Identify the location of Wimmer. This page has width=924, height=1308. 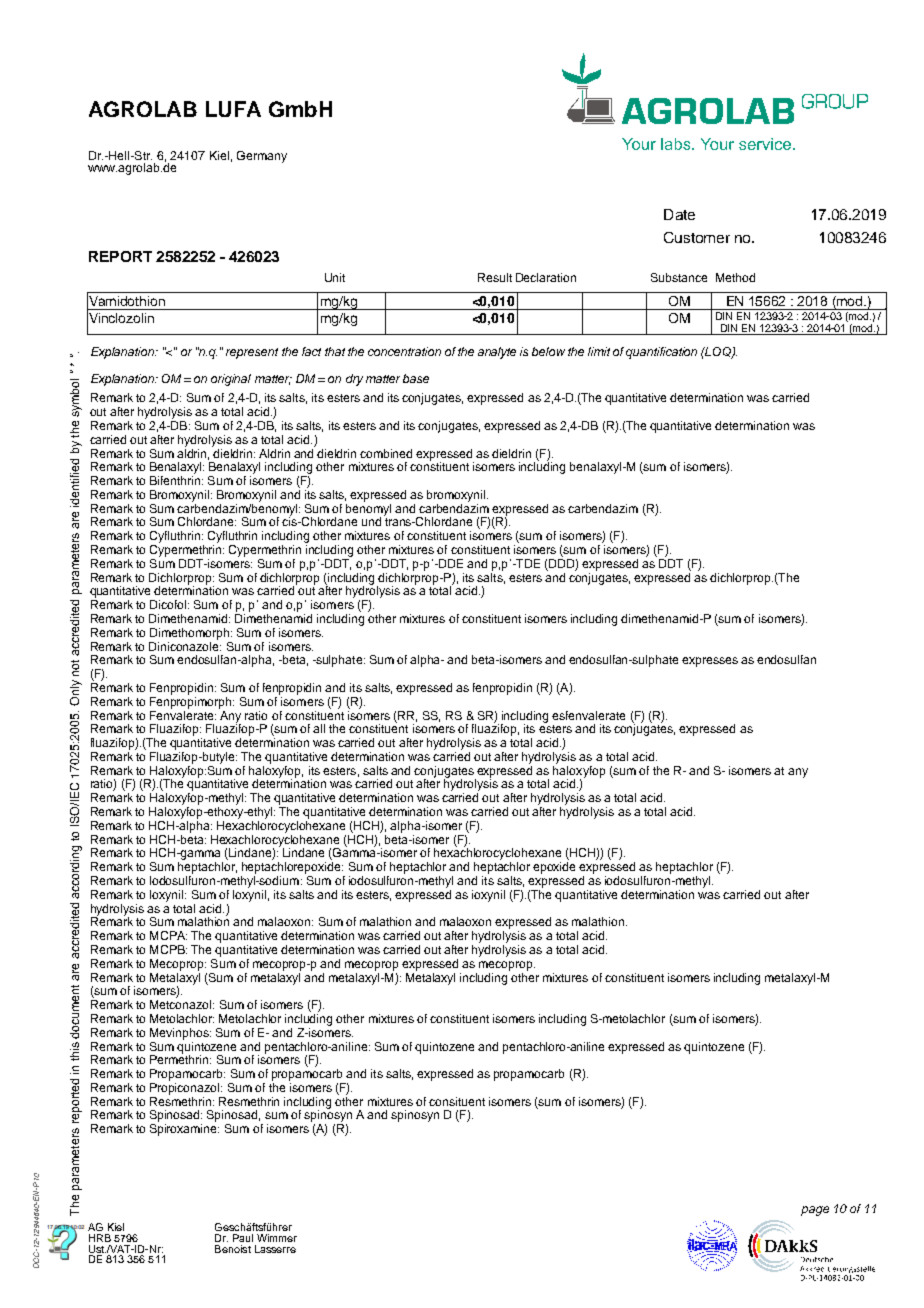
(277, 1238).
